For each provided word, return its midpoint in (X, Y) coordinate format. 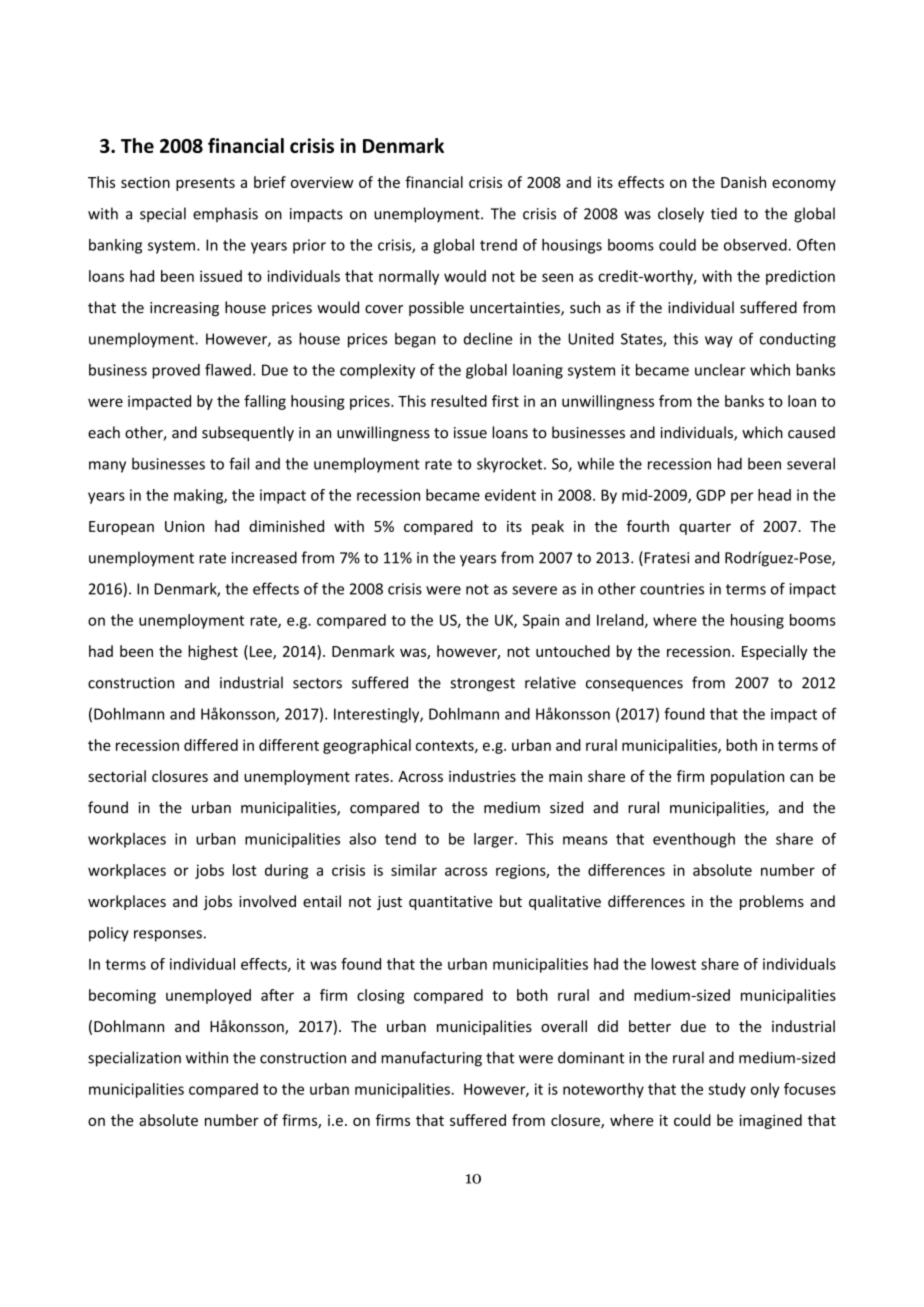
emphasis (225, 214)
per (742, 498)
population (747, 777)
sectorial (117, 776)
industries (482, 776)
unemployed (208, 996)
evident (510, 495)
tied (724, 213)
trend (498, 245)
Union (184, 526)
